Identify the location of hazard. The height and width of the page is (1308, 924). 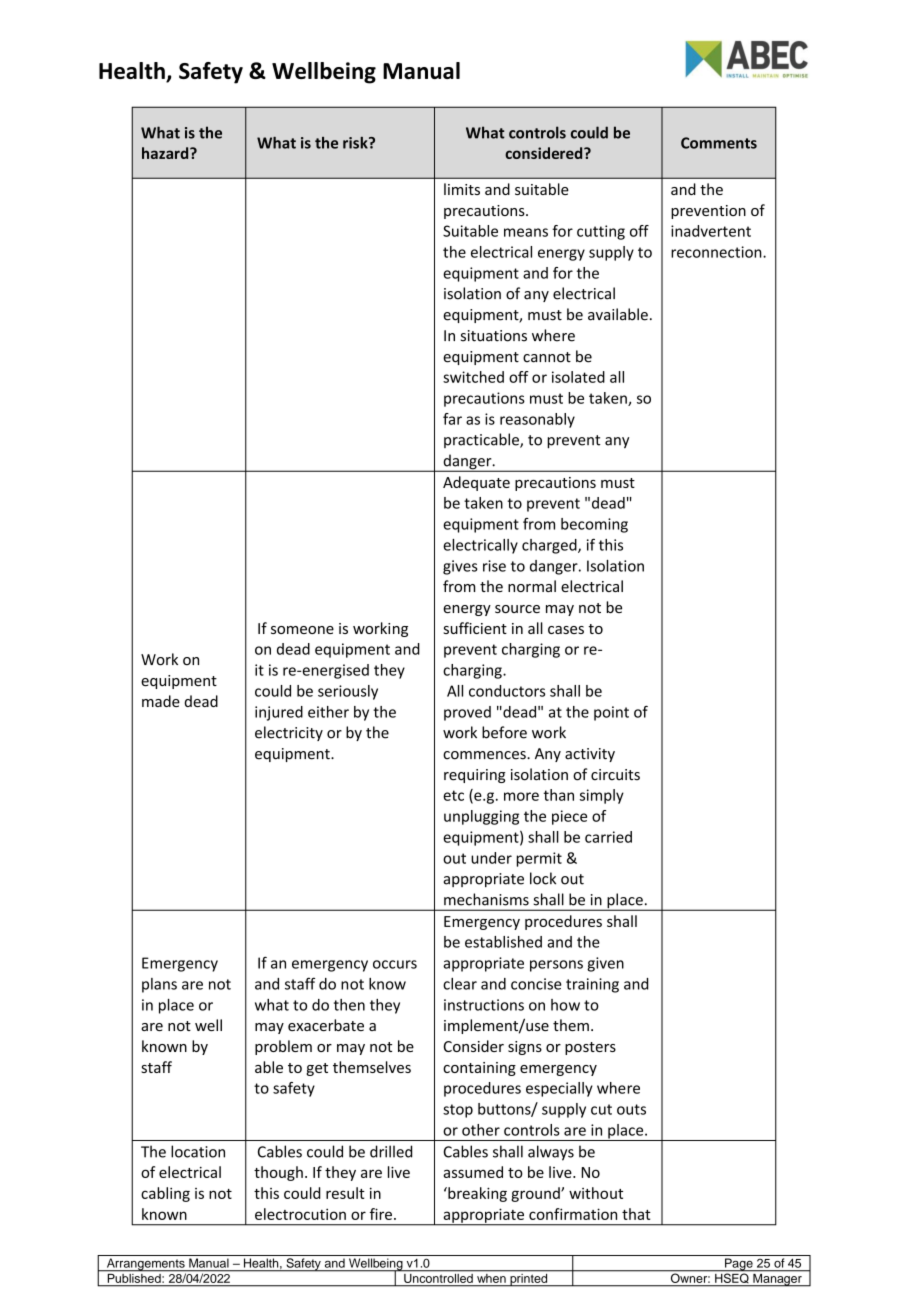
(166, 153).
